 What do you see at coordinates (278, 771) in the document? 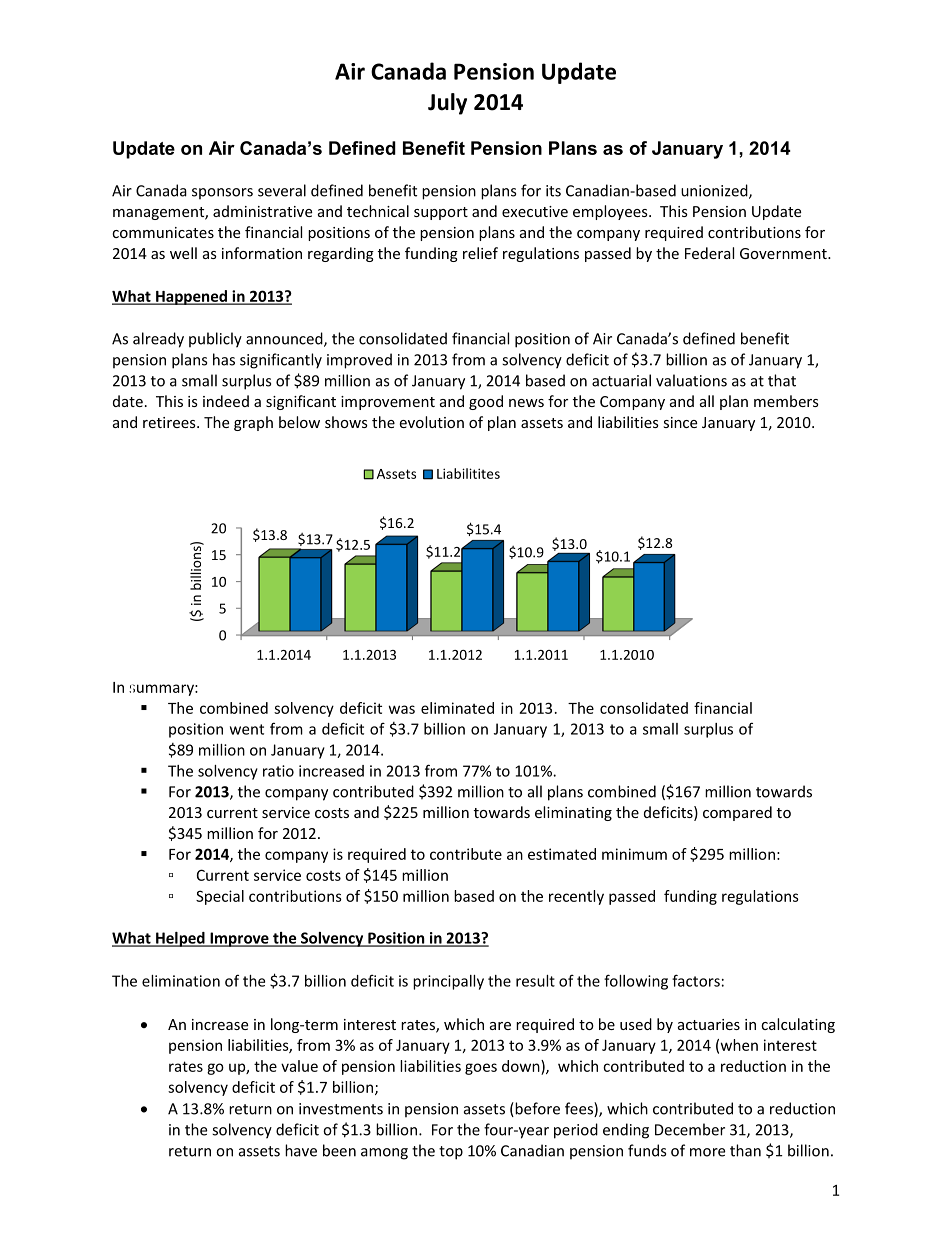
I see `ratio` at bounding box center [278, 771].
